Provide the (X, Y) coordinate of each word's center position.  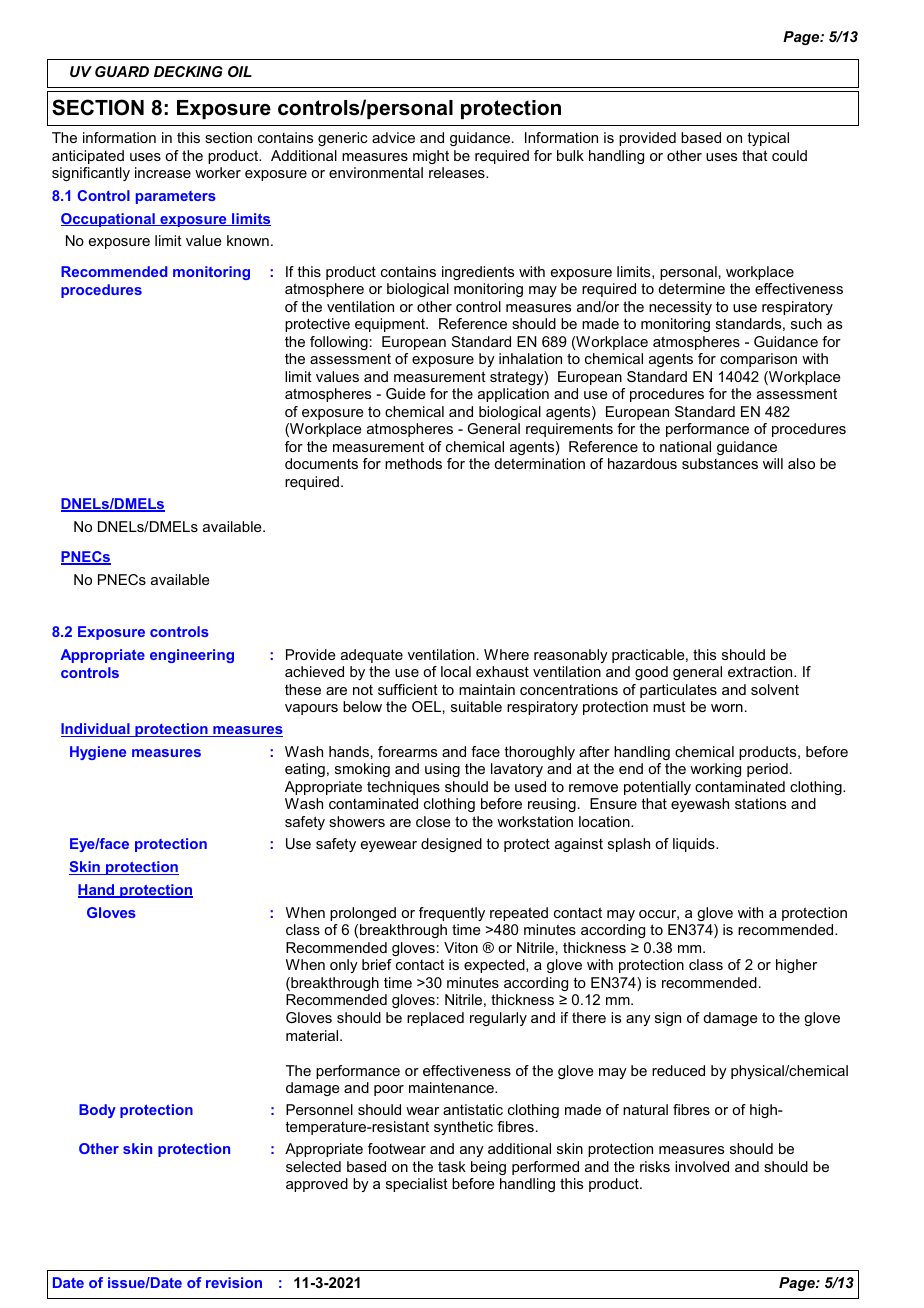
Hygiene (98, 753)
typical (768, 139)
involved (702, 1166)
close (433, 821)
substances (720, 463)
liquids (695, 845)
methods (413, 463)
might (431, 157)
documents (321, 463)
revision (234, 1282)
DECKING (188, 71)
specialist (417, 1185)
